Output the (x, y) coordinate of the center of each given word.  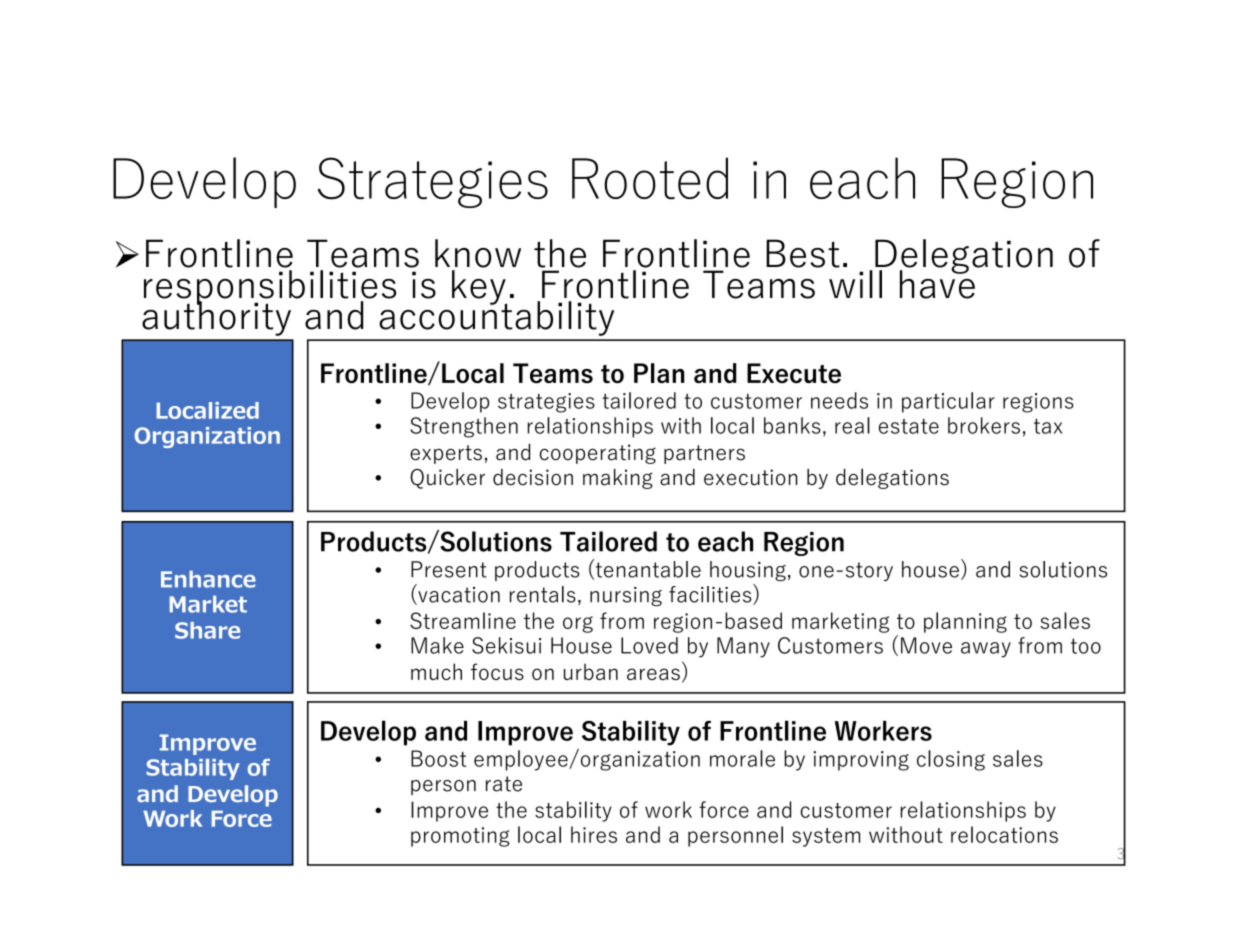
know (478, 253)
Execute (794, 373)
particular (948, 402)
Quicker (447, 479)
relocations (1004, 834)
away (986, 650)
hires (594, 834)
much (436, 671)
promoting (460, 837)
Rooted (650, 178)
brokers (984, 425)
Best (803, 253)
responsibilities (270, 288)
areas (653, 674)
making (618, 479)
